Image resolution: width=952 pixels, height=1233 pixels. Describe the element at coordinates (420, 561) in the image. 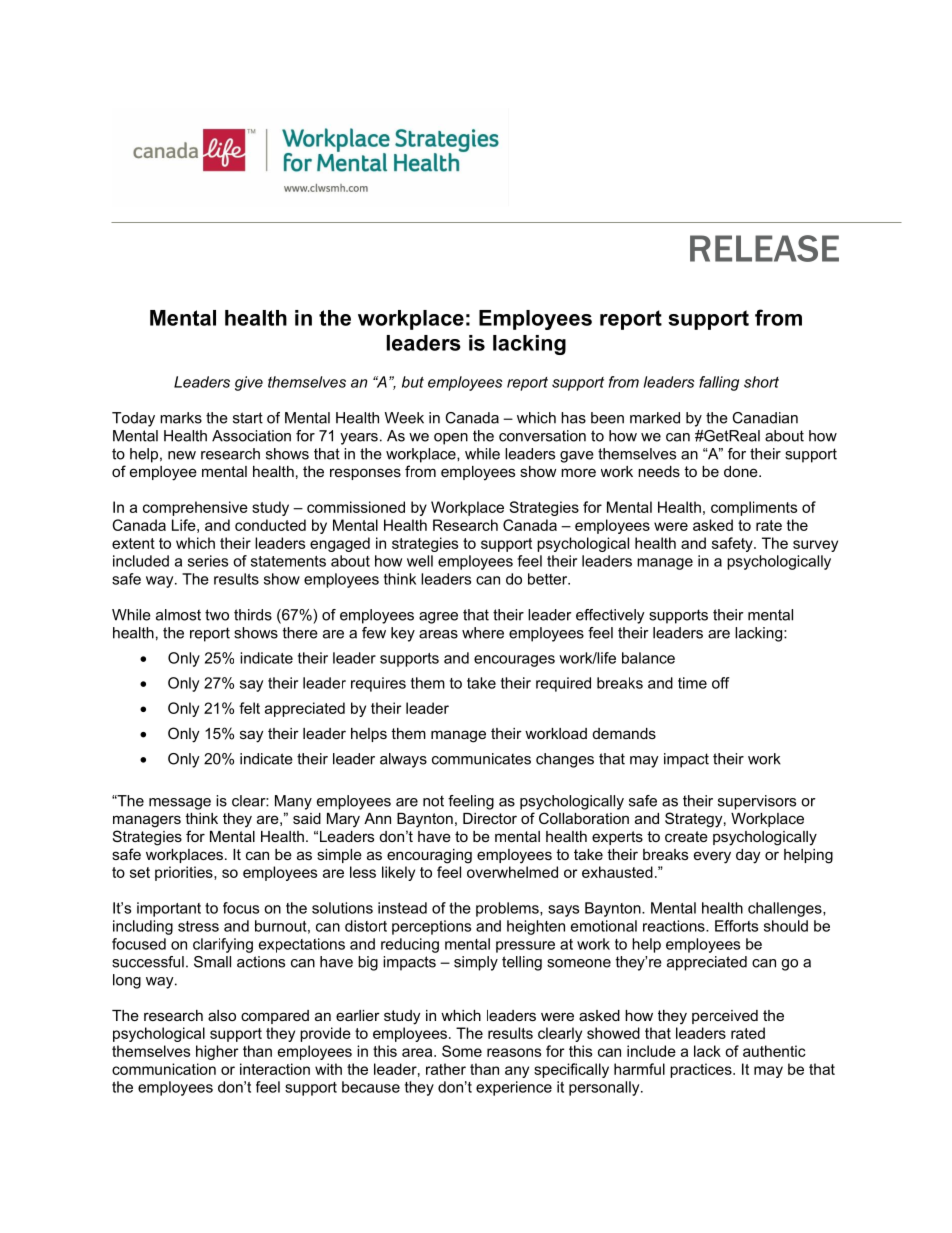

I see `well` at that location.
